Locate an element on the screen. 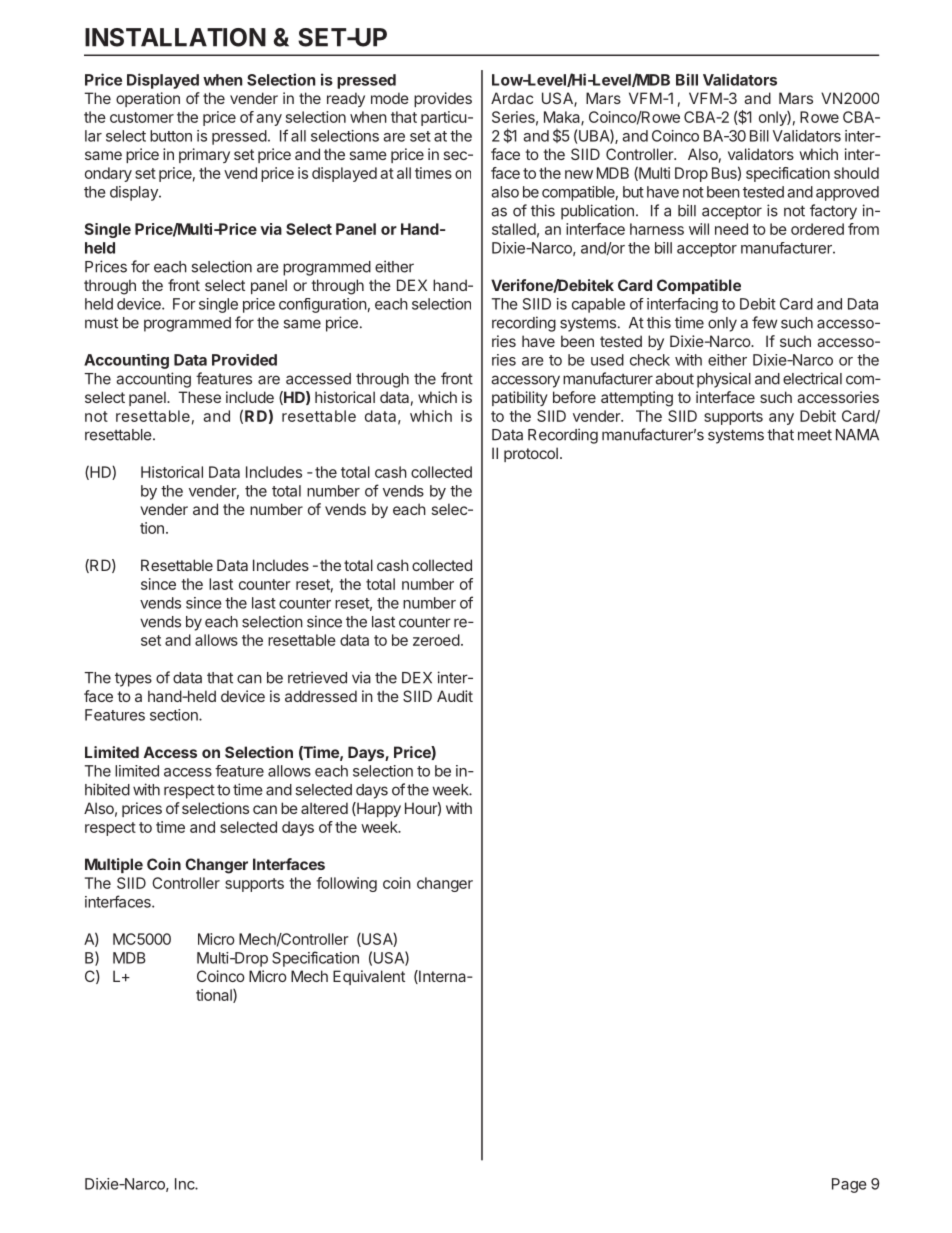  meet is located at coordinates (815, 435).
